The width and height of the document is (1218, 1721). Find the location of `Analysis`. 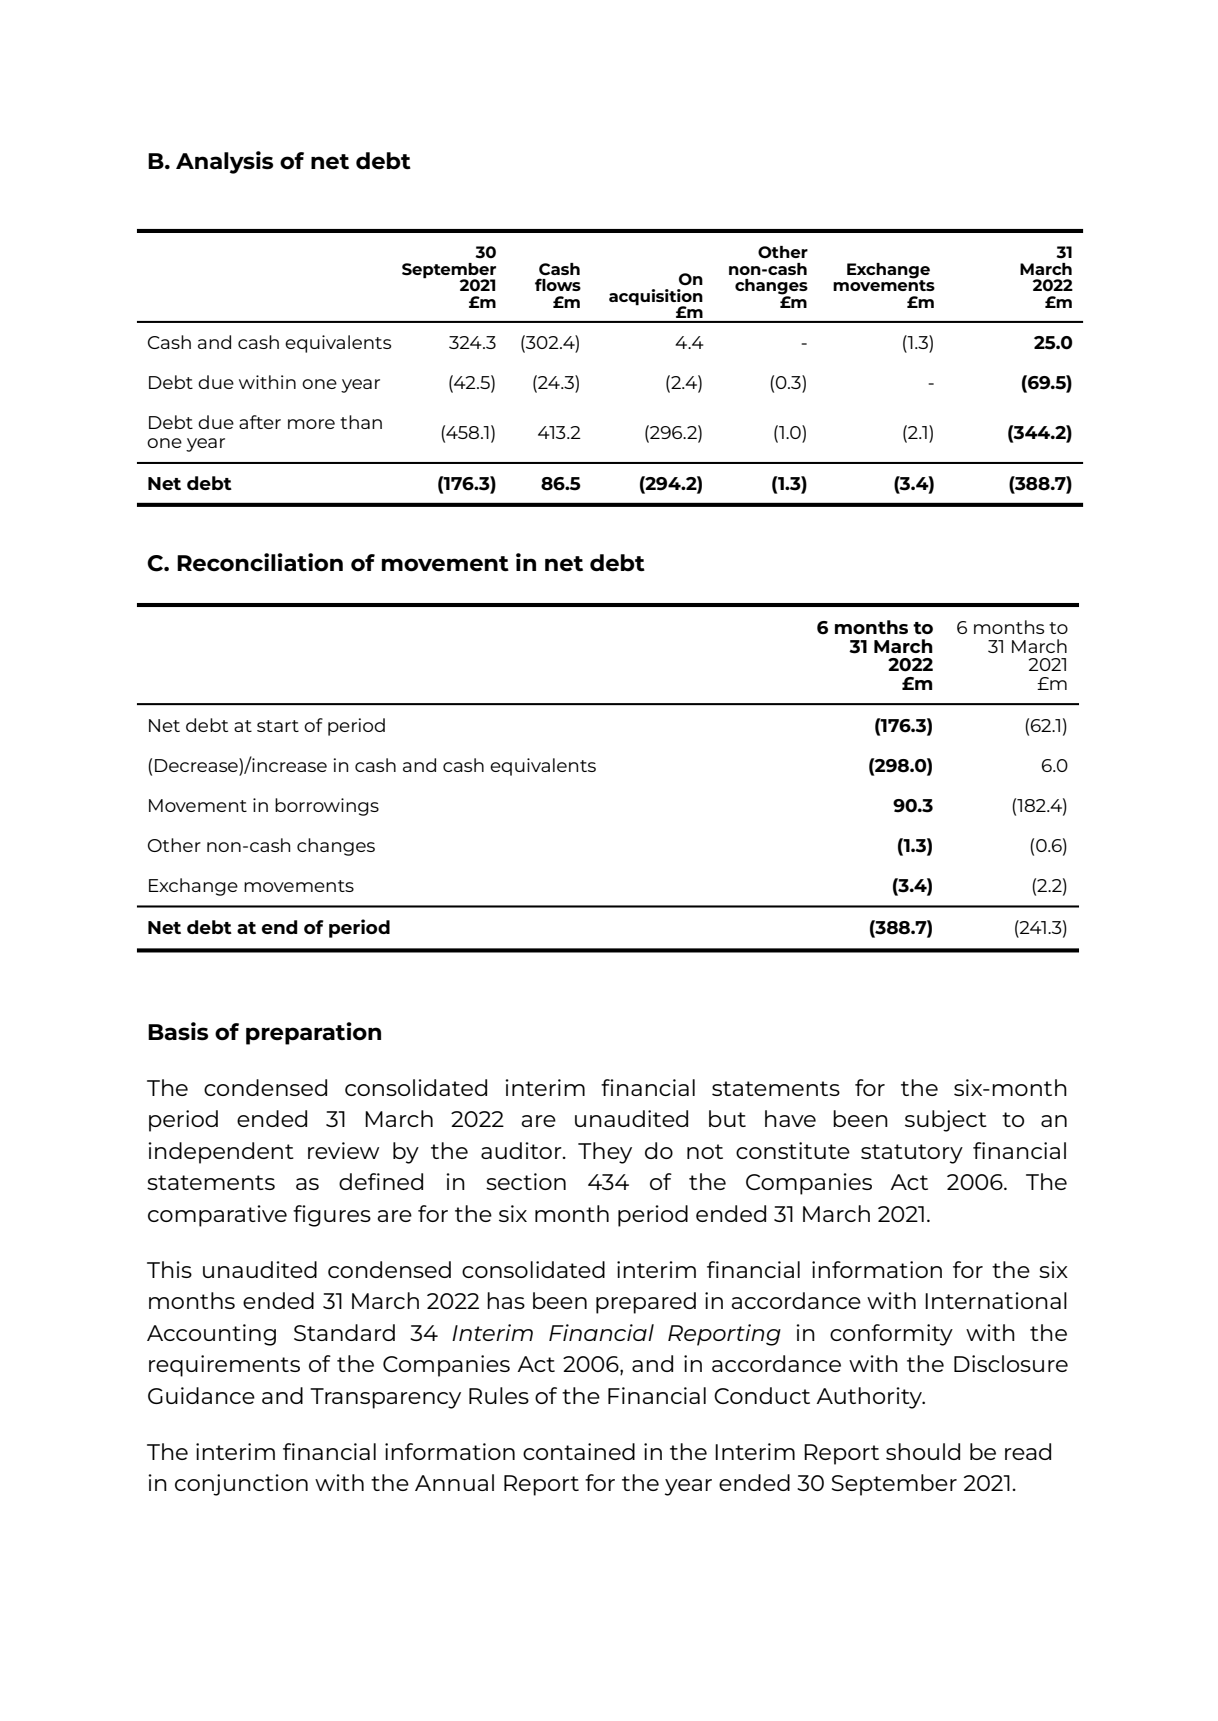

Analysis is located at coordinates (224, 162).
